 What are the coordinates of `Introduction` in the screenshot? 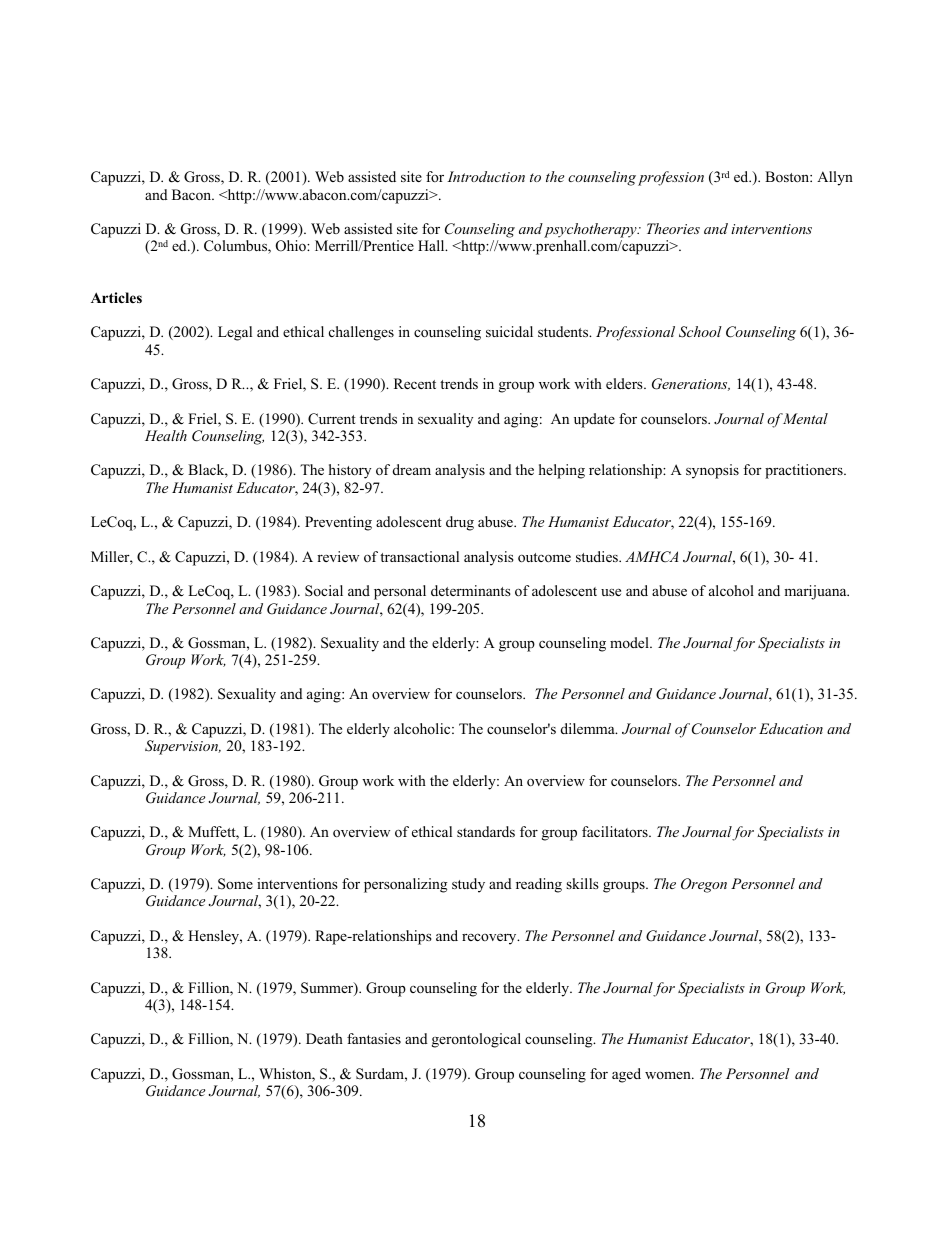 It's located at (486, 176).
